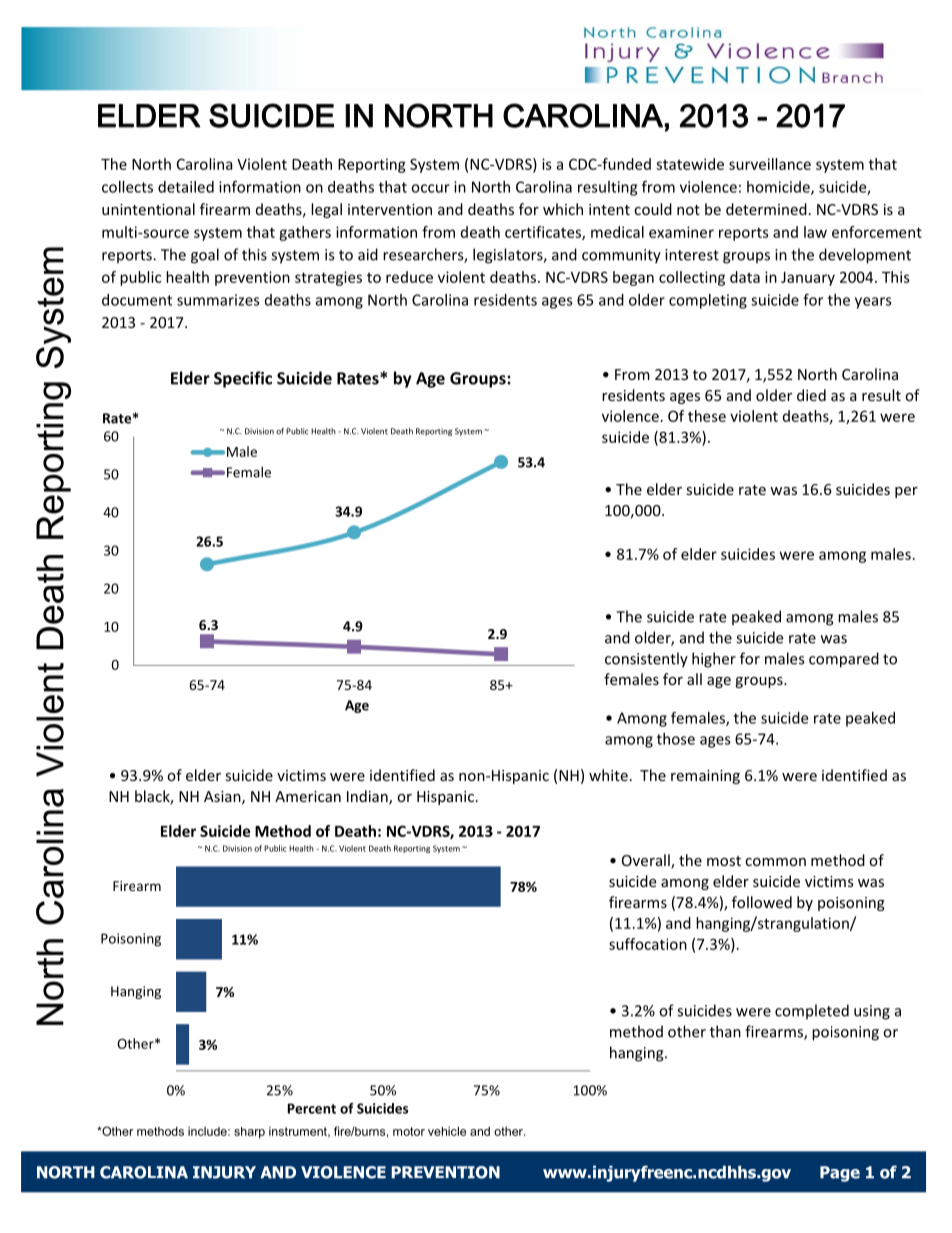  I want to click on vehicle, so click(447, 1131).
